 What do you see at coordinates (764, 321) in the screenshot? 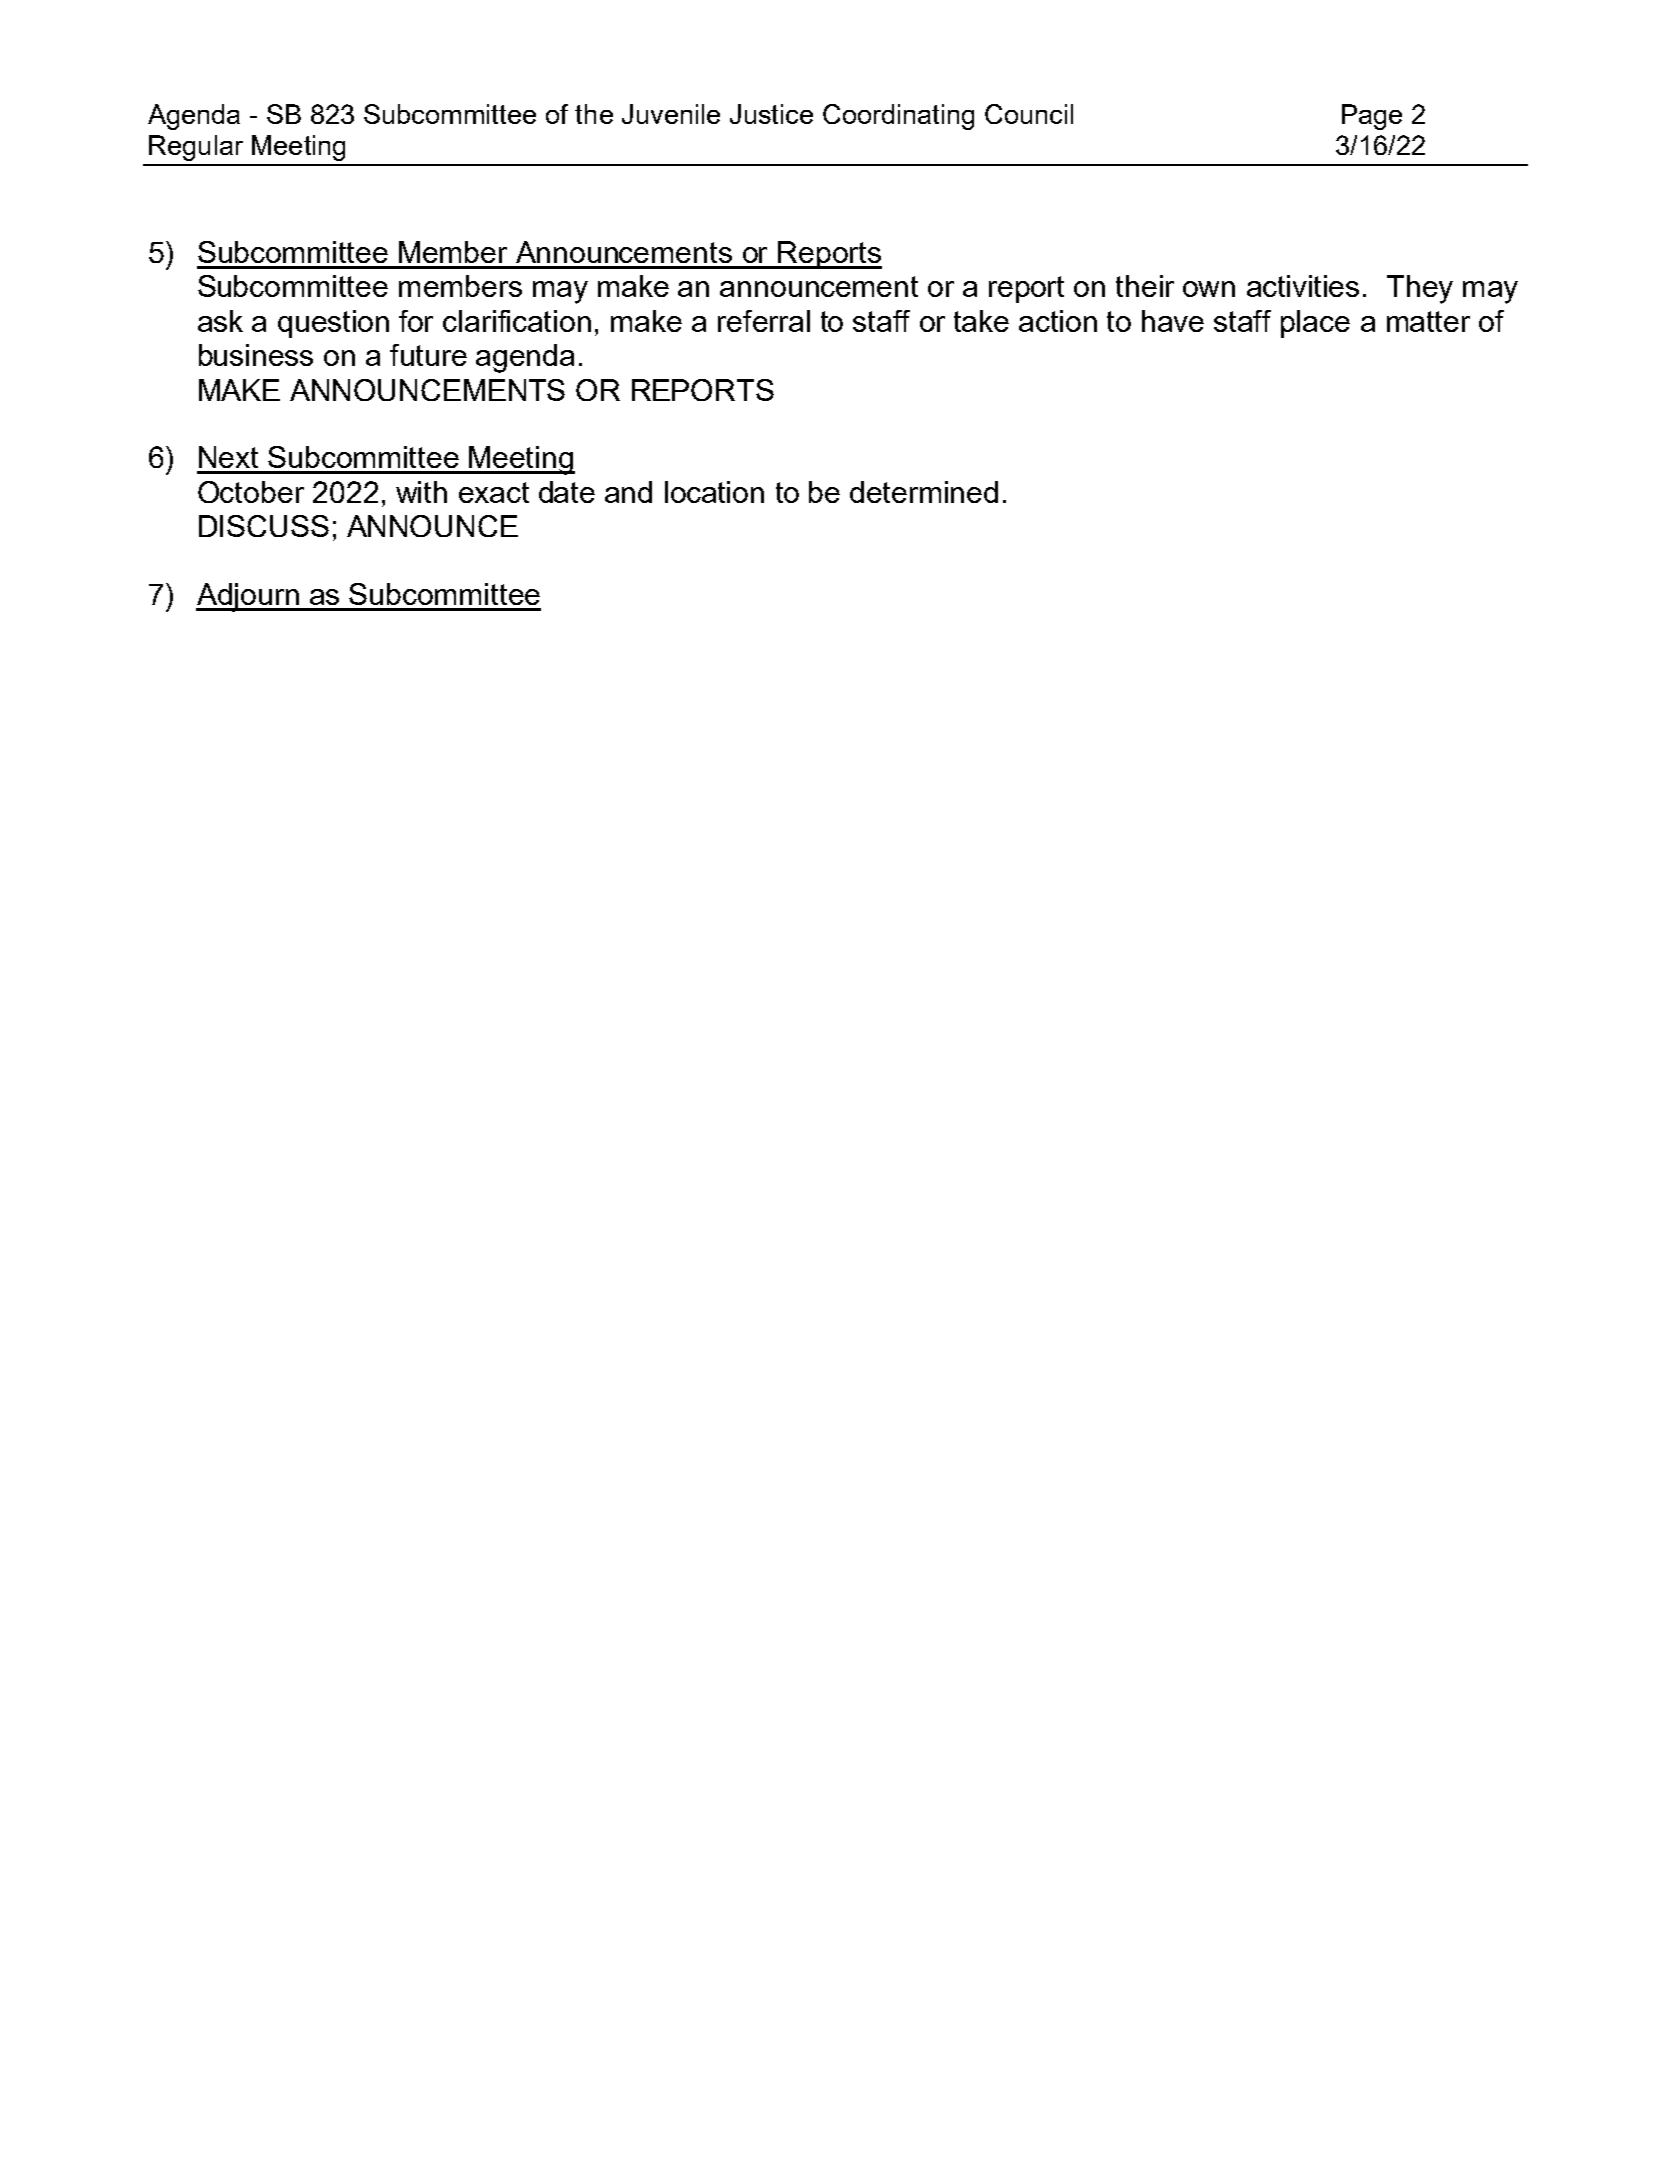
I see `referral` at bounding box center [764, 321].
